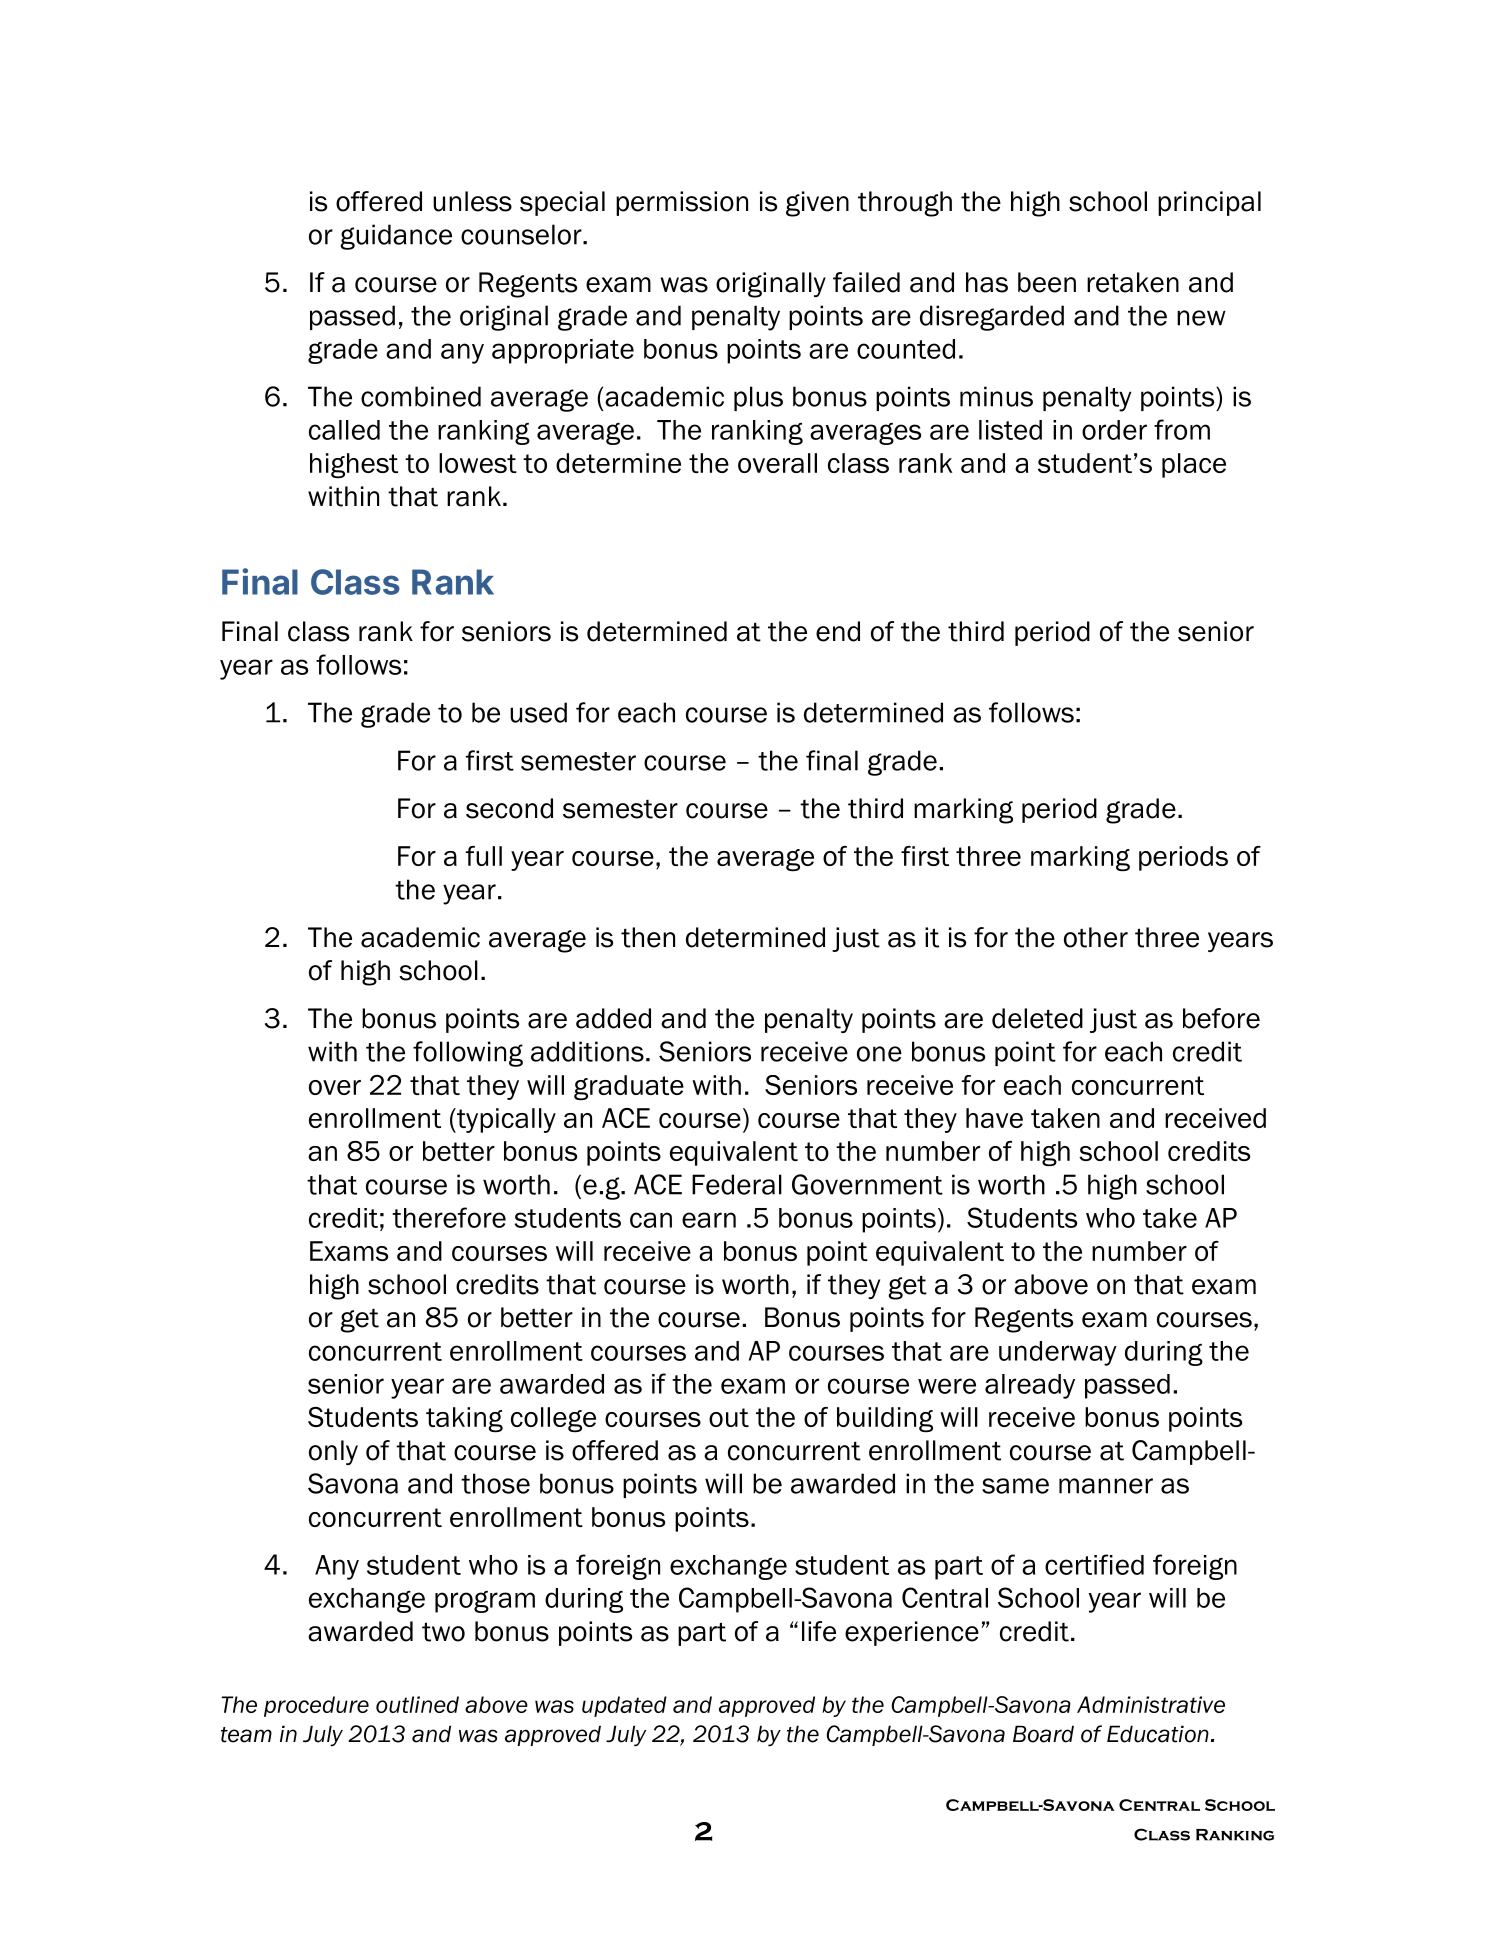 Image resolution: width=1495 pixels, height=1934 pixels. What do you see at coordinates (316, 1706) in the screenshot?
I see `procedure` at bounding box center [316, 1706].
